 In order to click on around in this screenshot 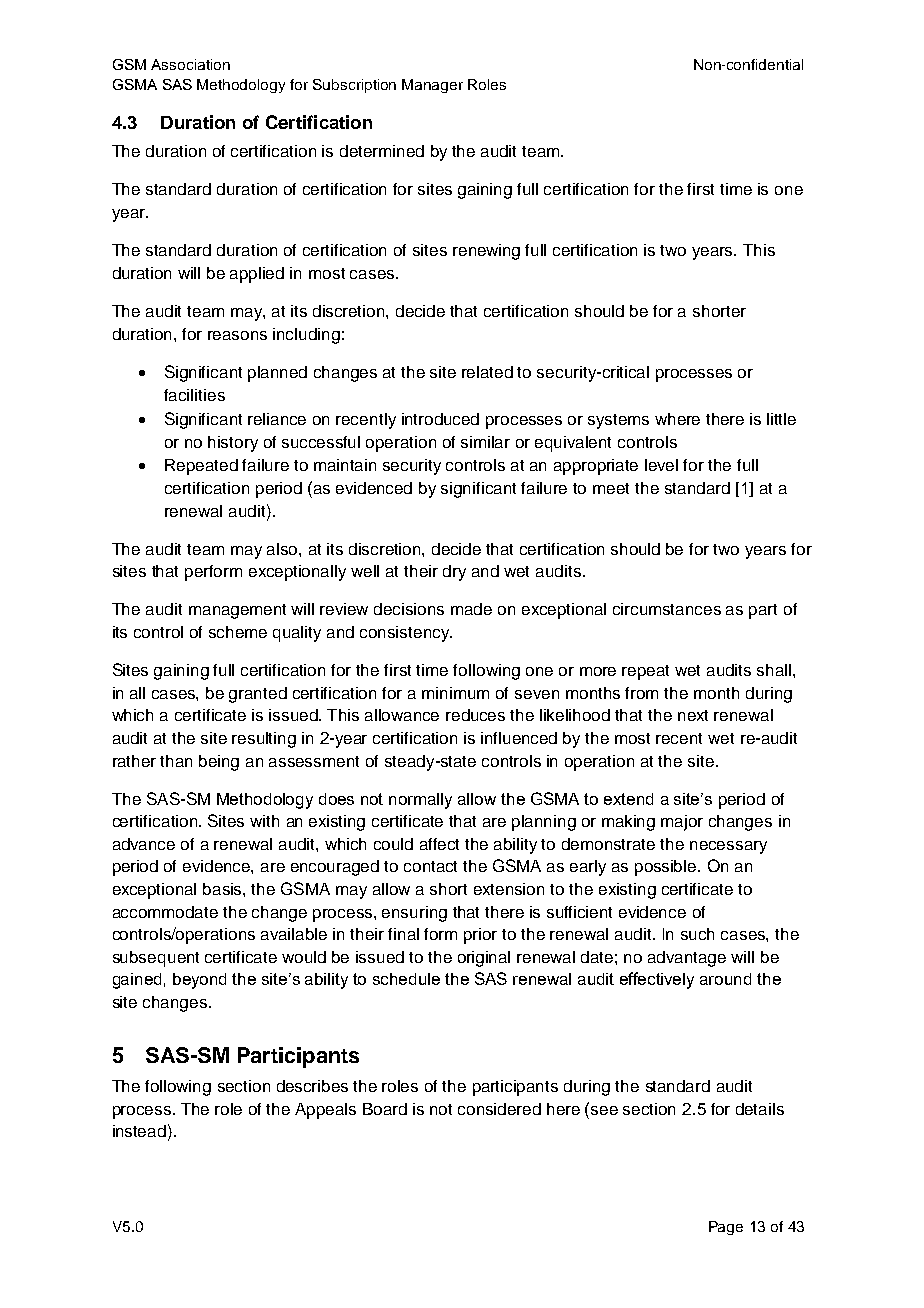, I will do `click(725, 979)`.
